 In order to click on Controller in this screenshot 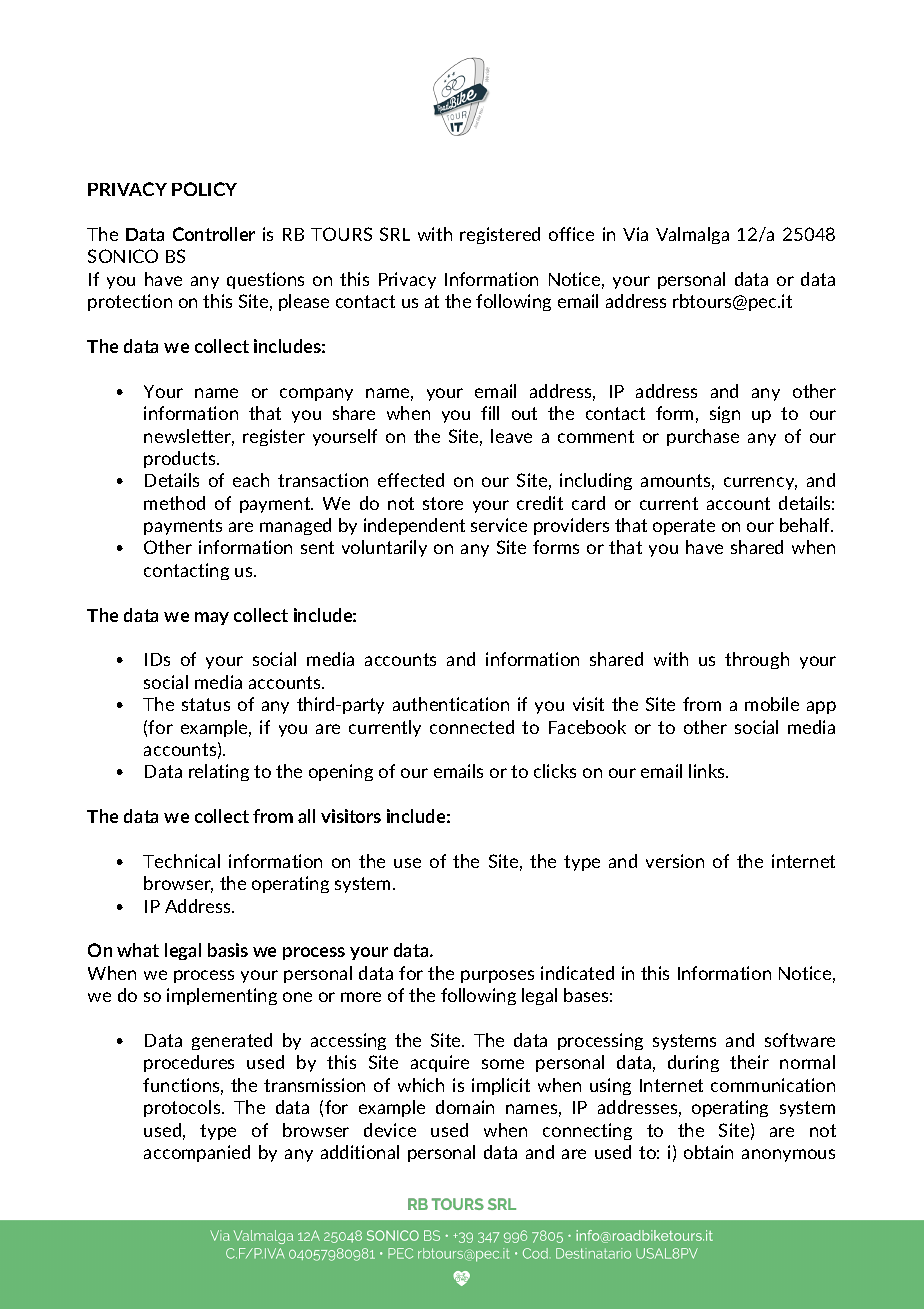, I will do `click(214, 234)`.
